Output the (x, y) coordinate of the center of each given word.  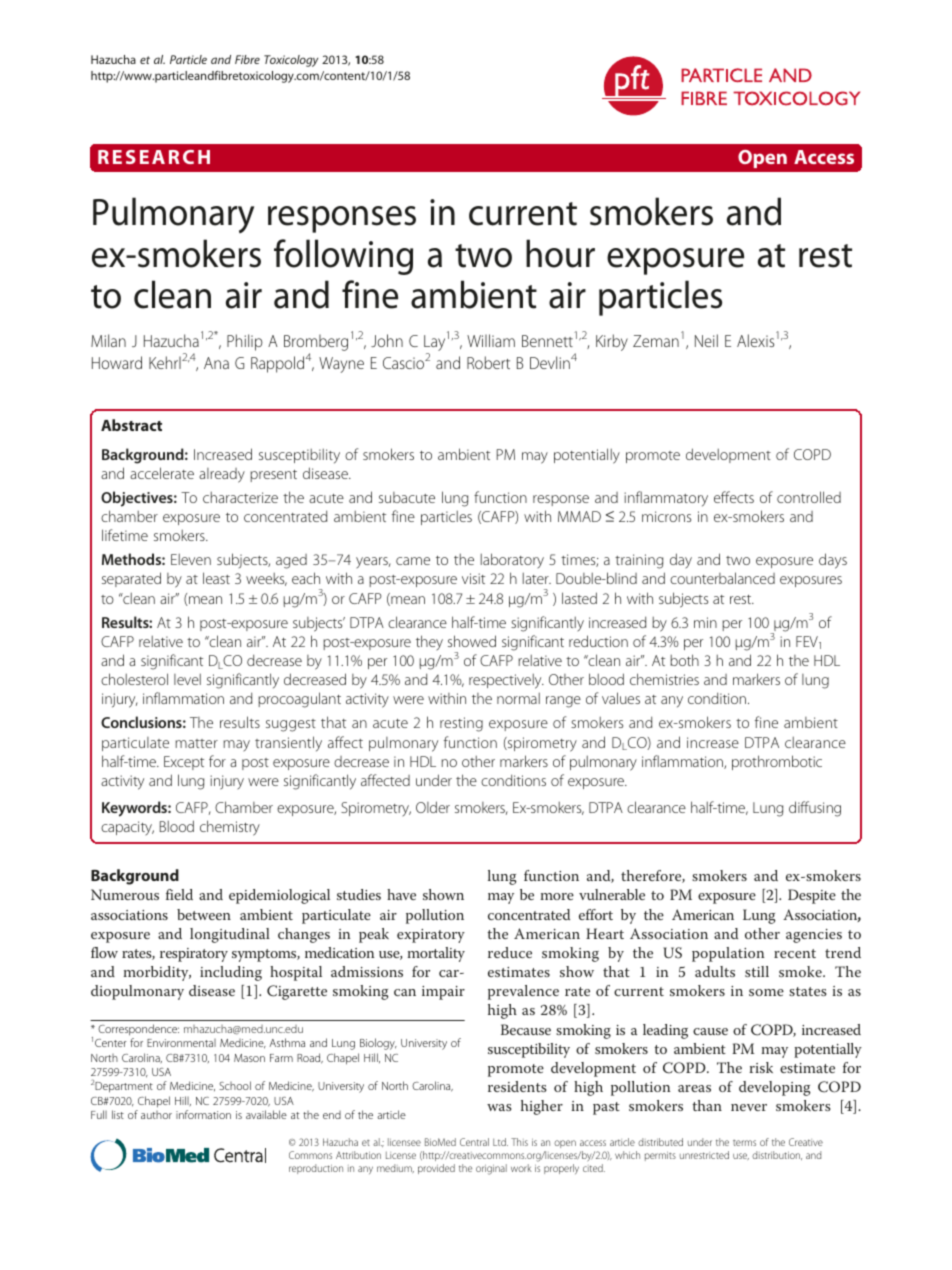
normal (518, 698)
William (491, 340)
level (187, 679)
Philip (245, 342)
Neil (706, 340)
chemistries (664, 679)
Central (474, 1142)
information (203, 1114)
